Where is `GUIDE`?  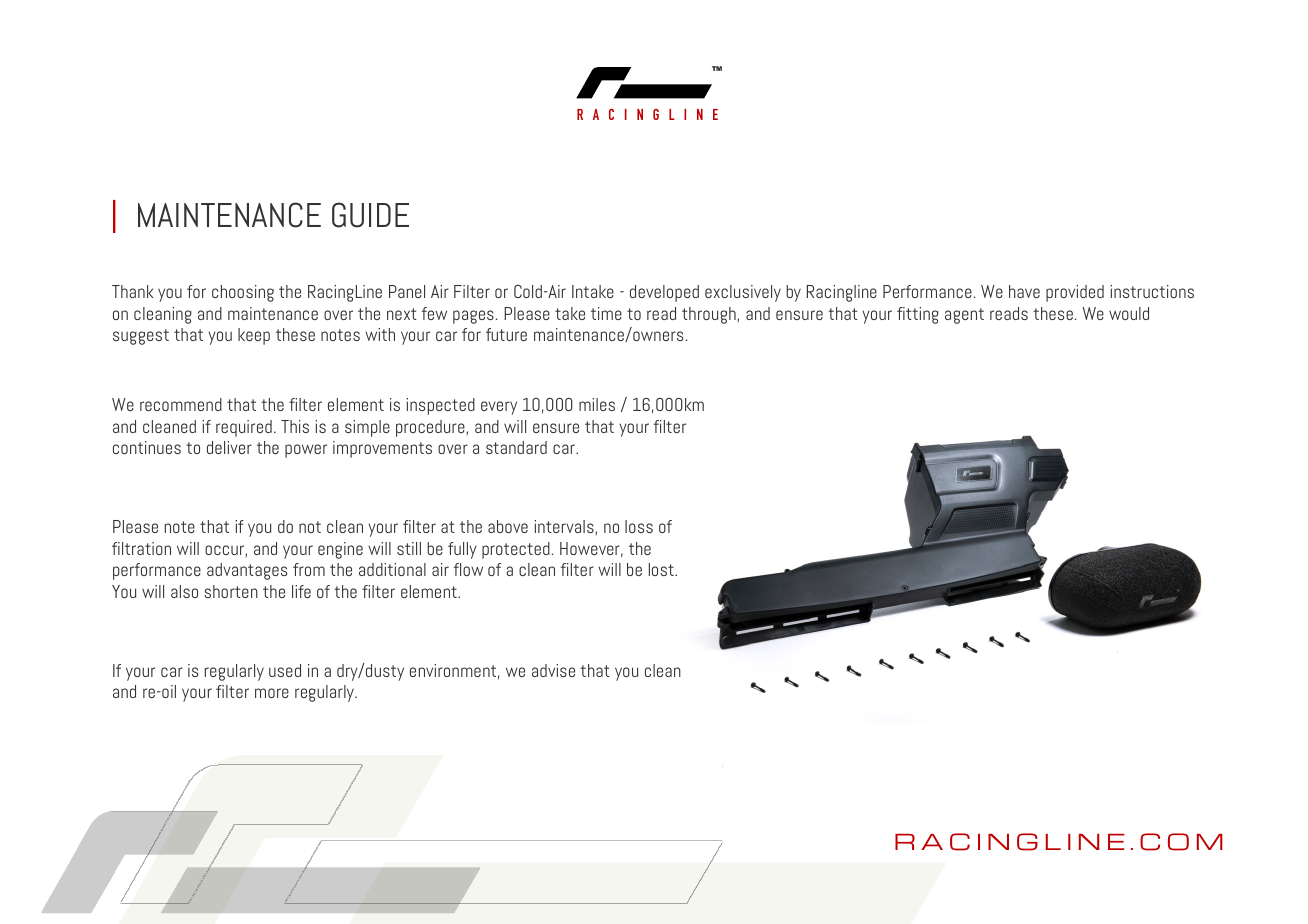 GUIDE is located at coordinates (370, 215).
